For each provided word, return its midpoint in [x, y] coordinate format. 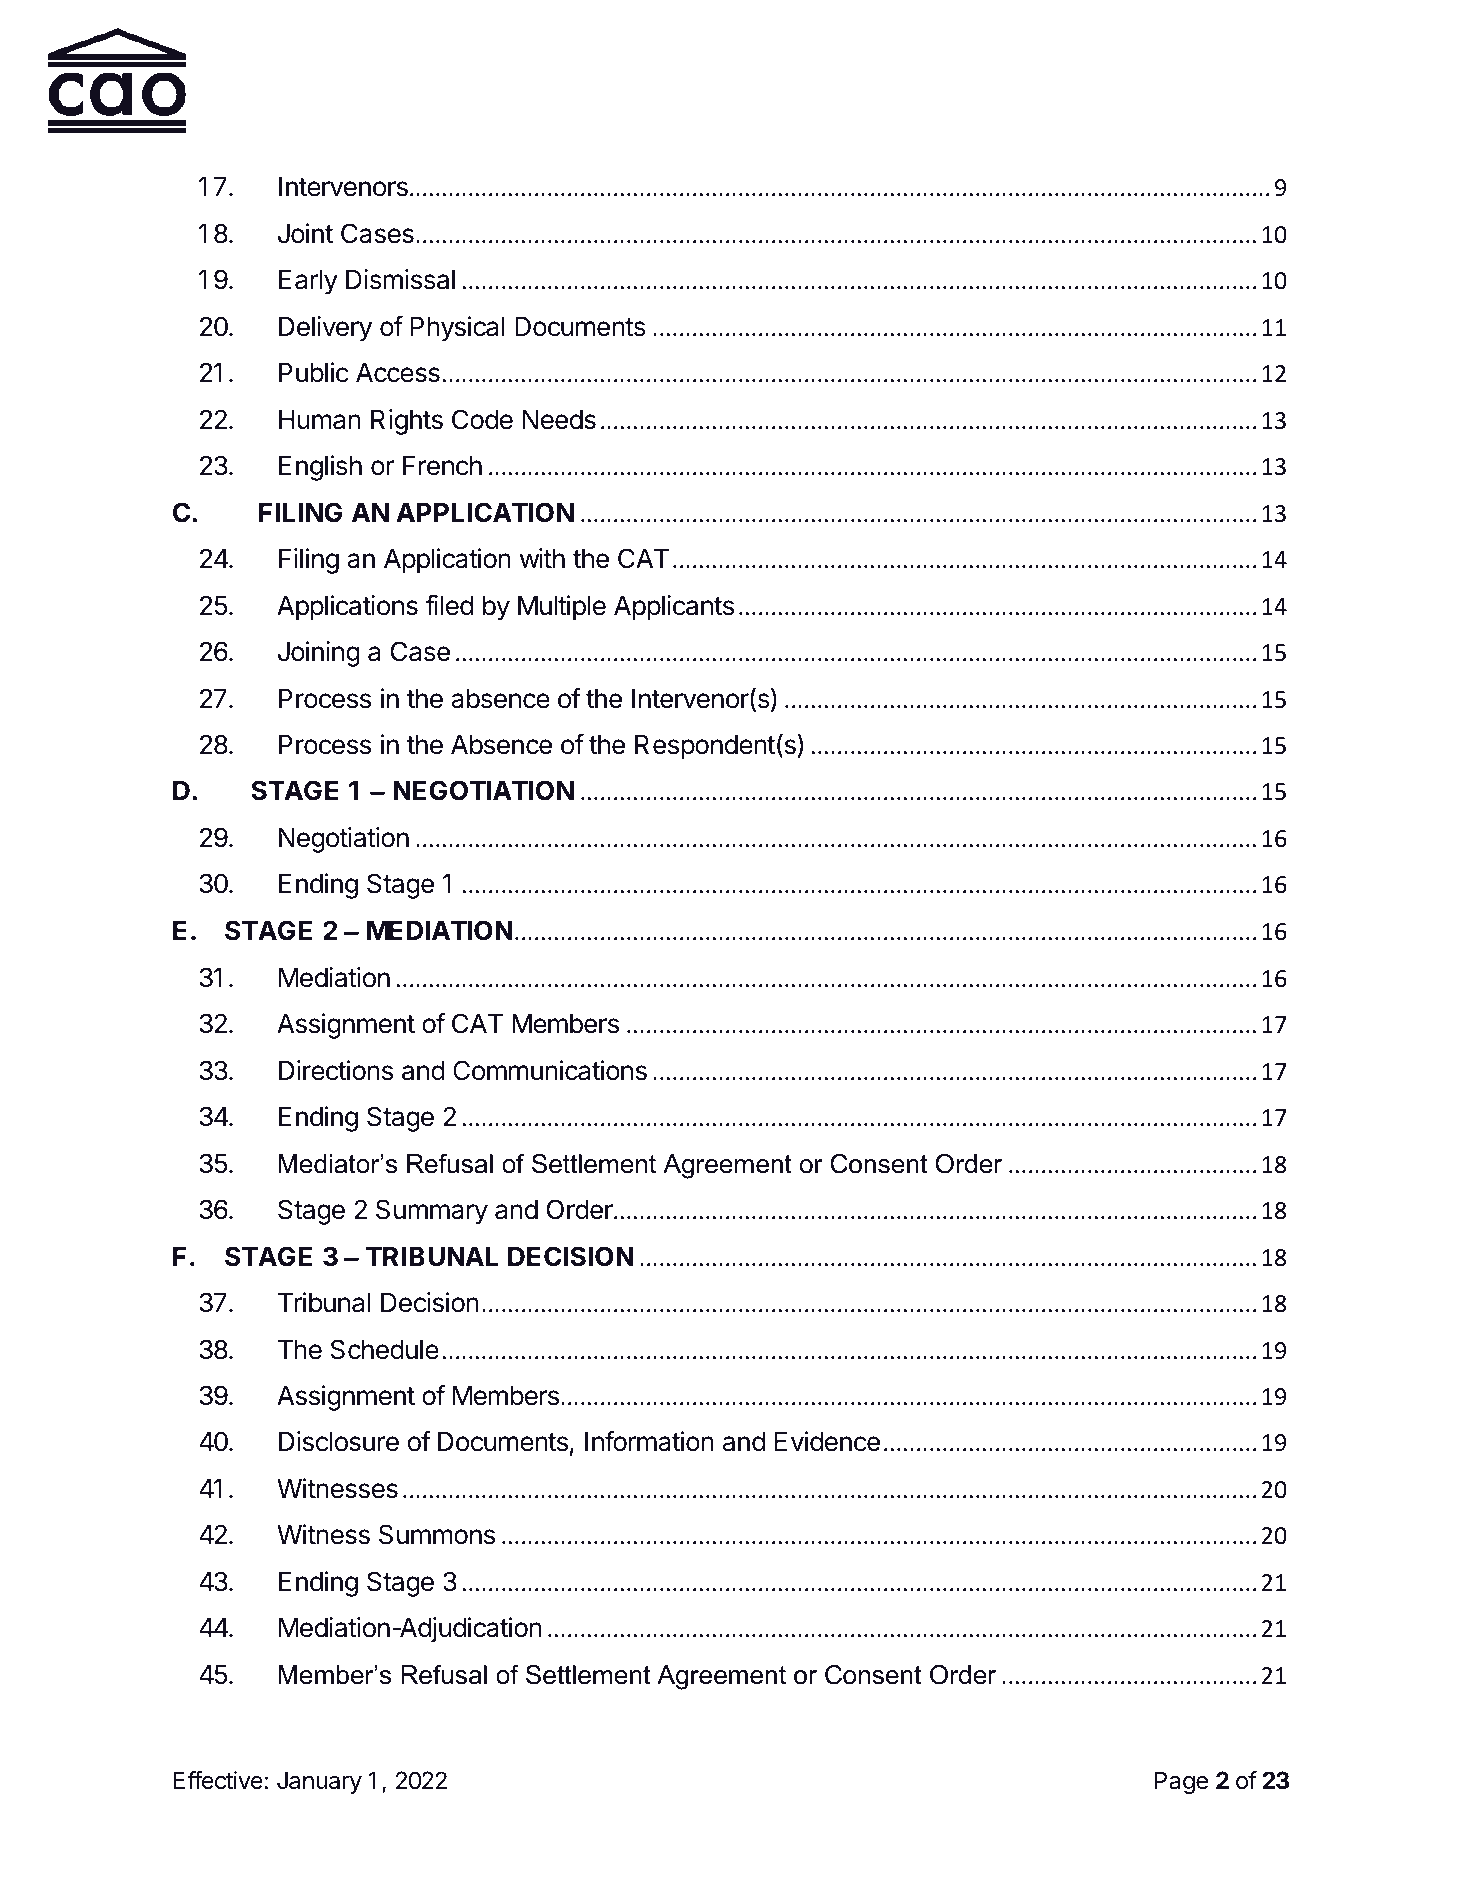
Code [482, 419]
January [319, 1782]
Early [308, 282]
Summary [432, 1212]
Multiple [562, 608]
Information [649, 1441]
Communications [550, 1070]
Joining [319, 654]
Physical [458, 329]
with [542, 558]
